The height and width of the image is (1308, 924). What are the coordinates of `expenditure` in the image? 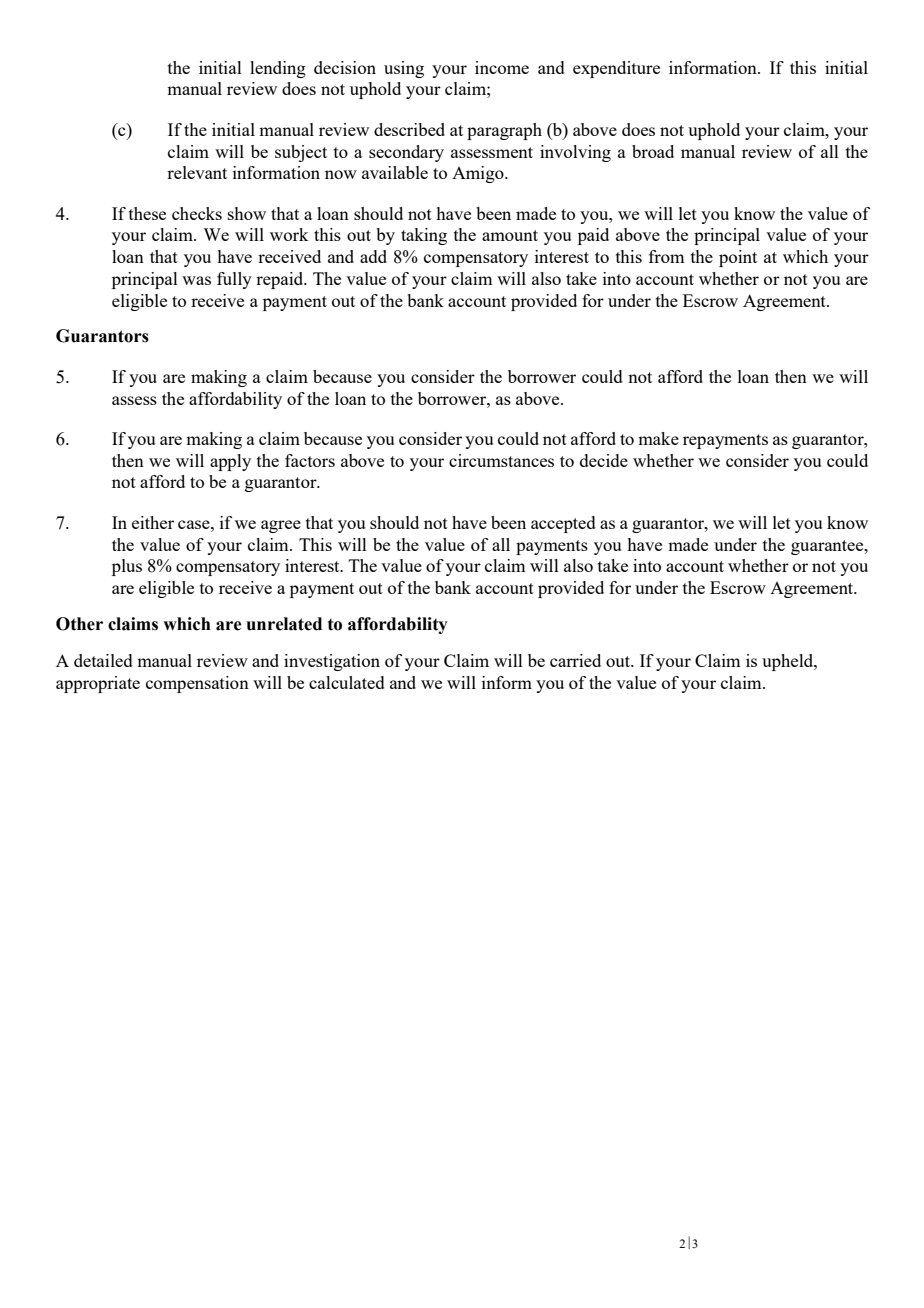 It's located at (616, 69).
